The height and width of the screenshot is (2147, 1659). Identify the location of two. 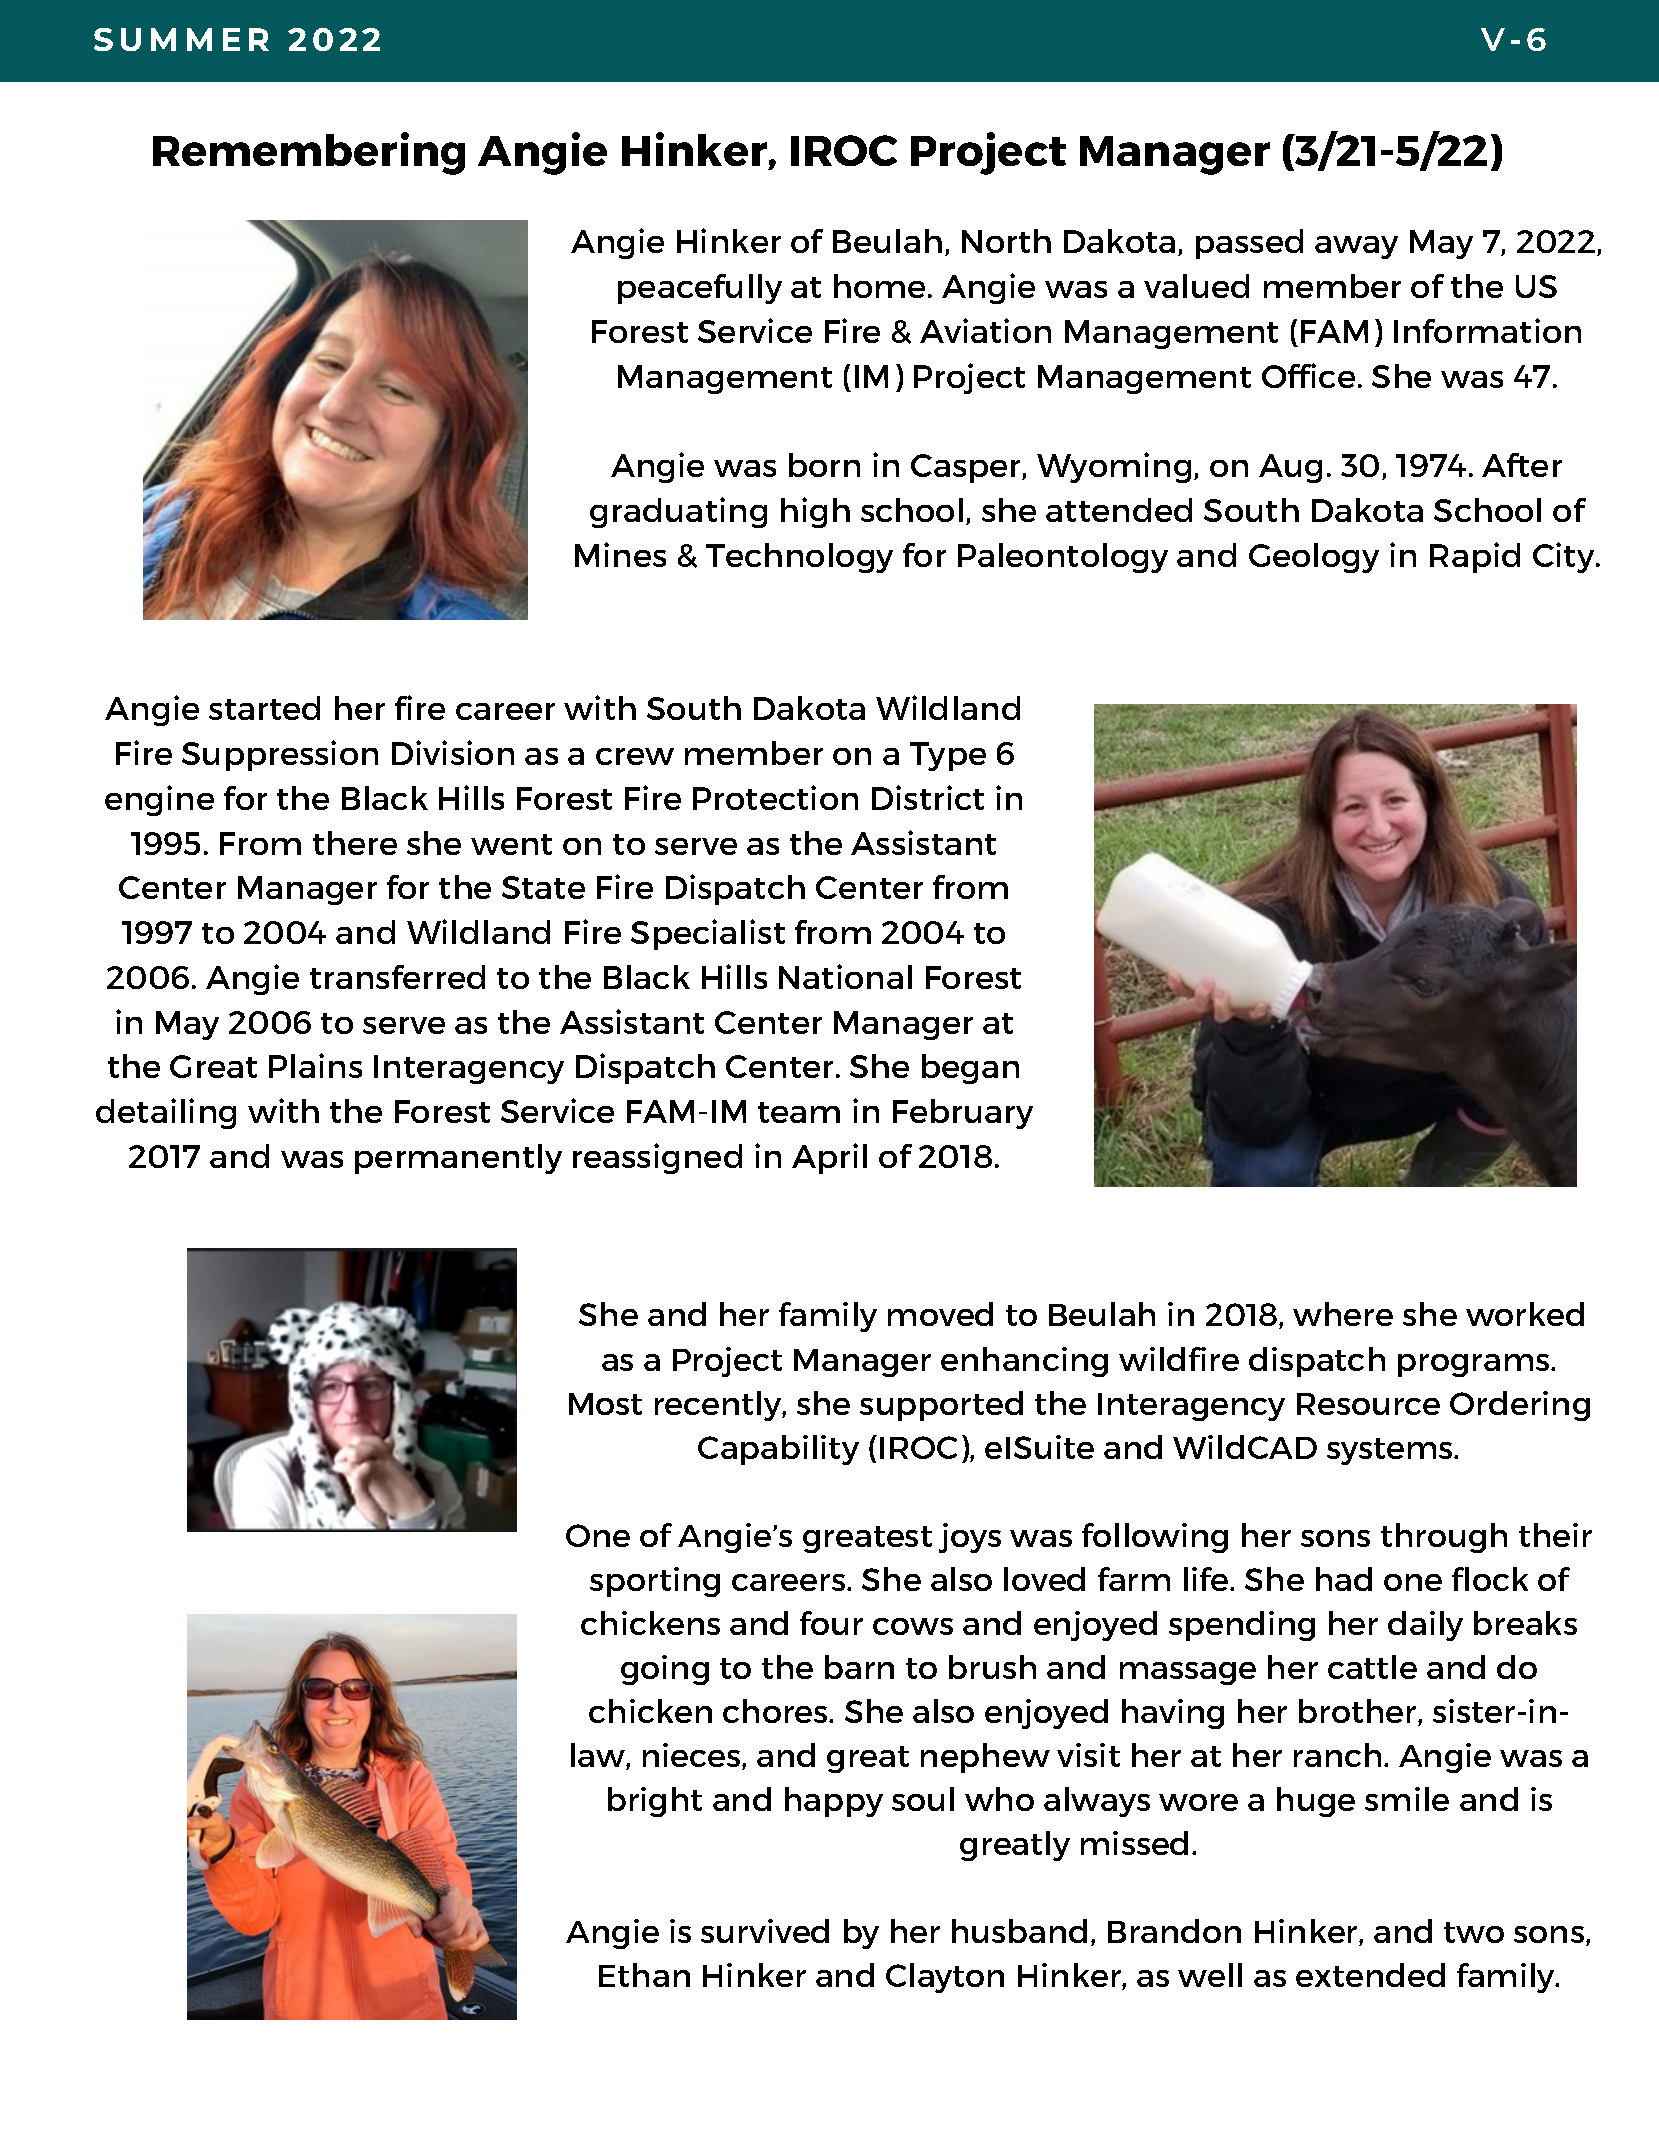
(1474, 1932).
